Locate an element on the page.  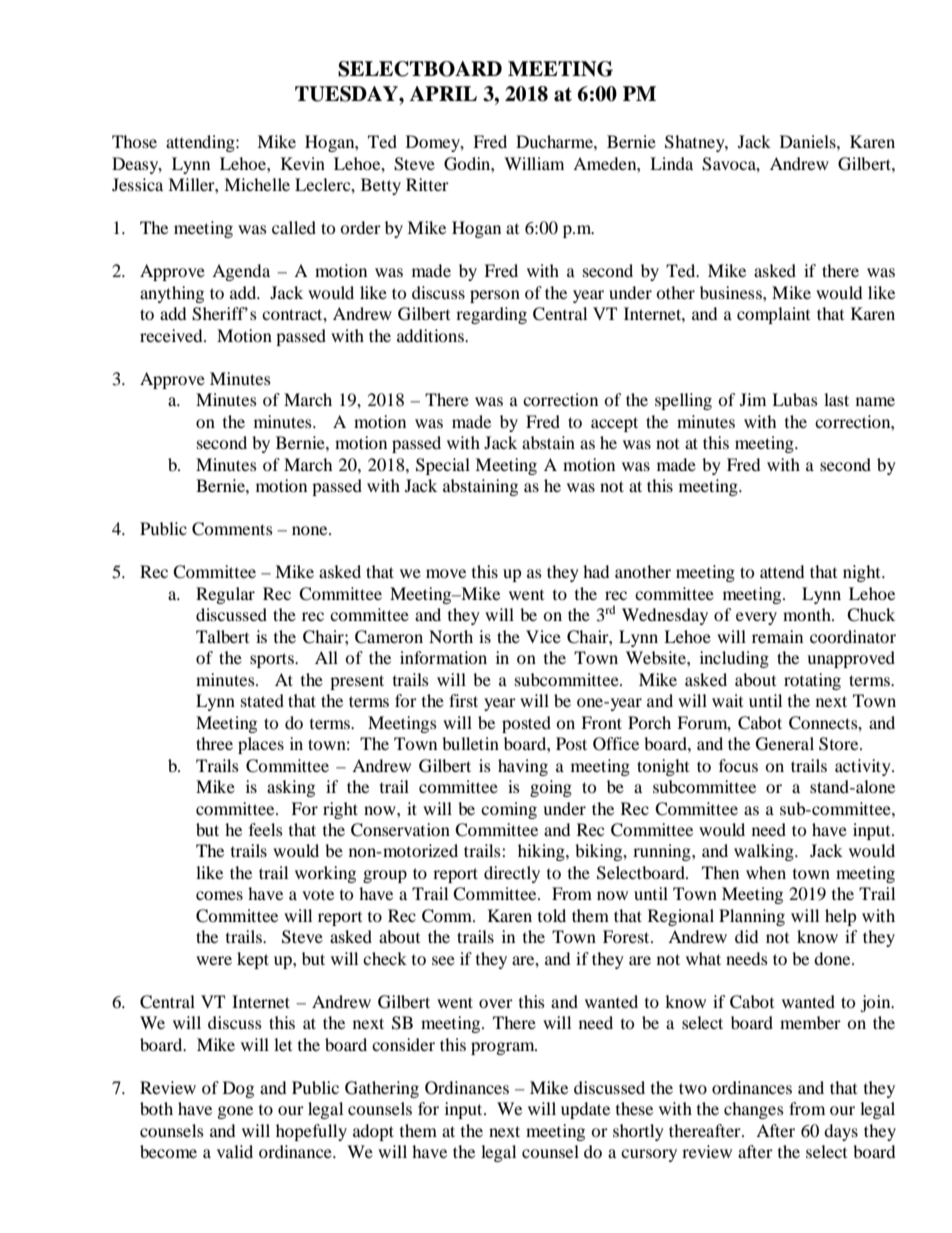
update is located at coordinates (585, 1110).
